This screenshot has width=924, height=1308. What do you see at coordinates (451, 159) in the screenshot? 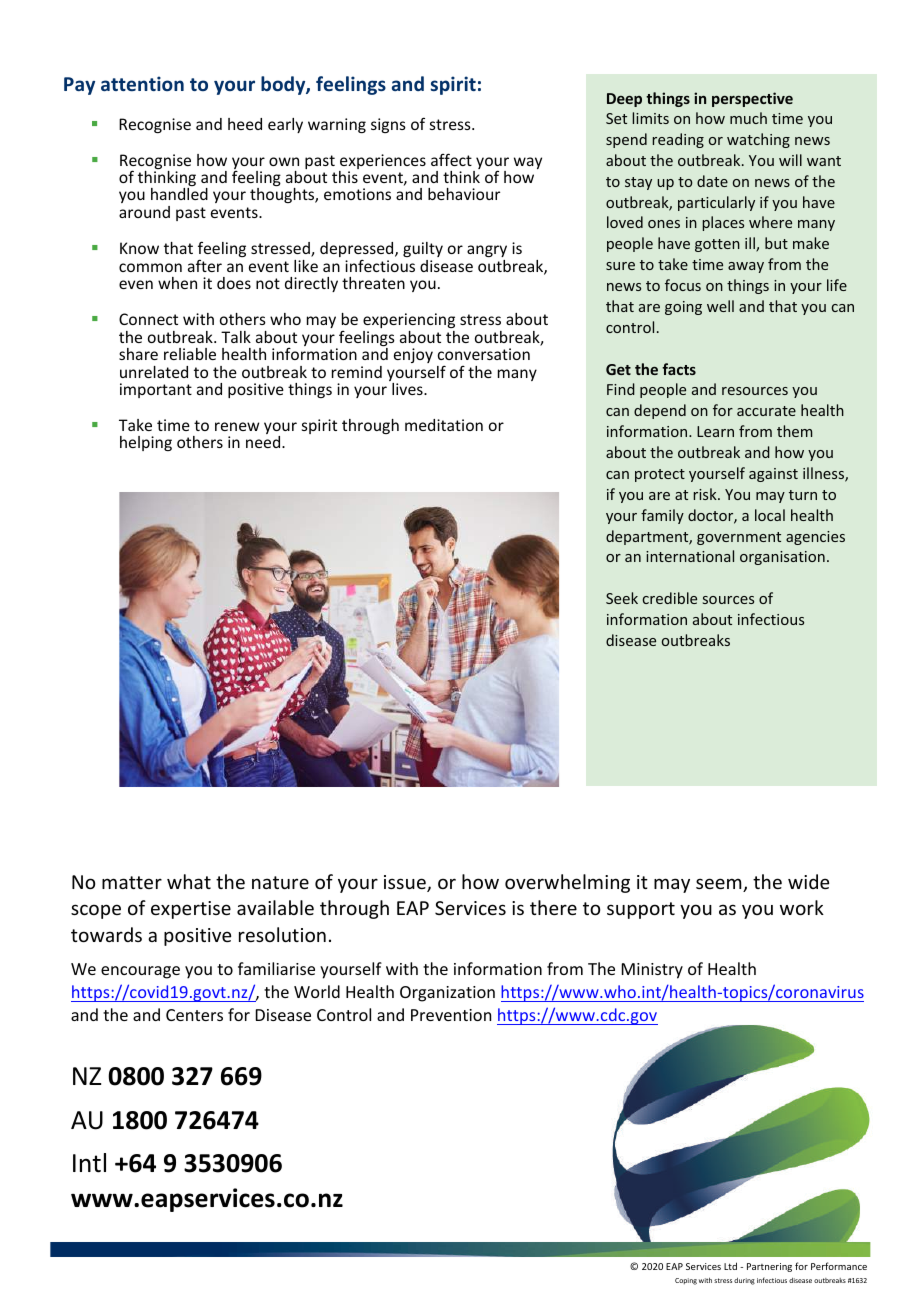
I see `affect` at bounding box center [451, 159].
